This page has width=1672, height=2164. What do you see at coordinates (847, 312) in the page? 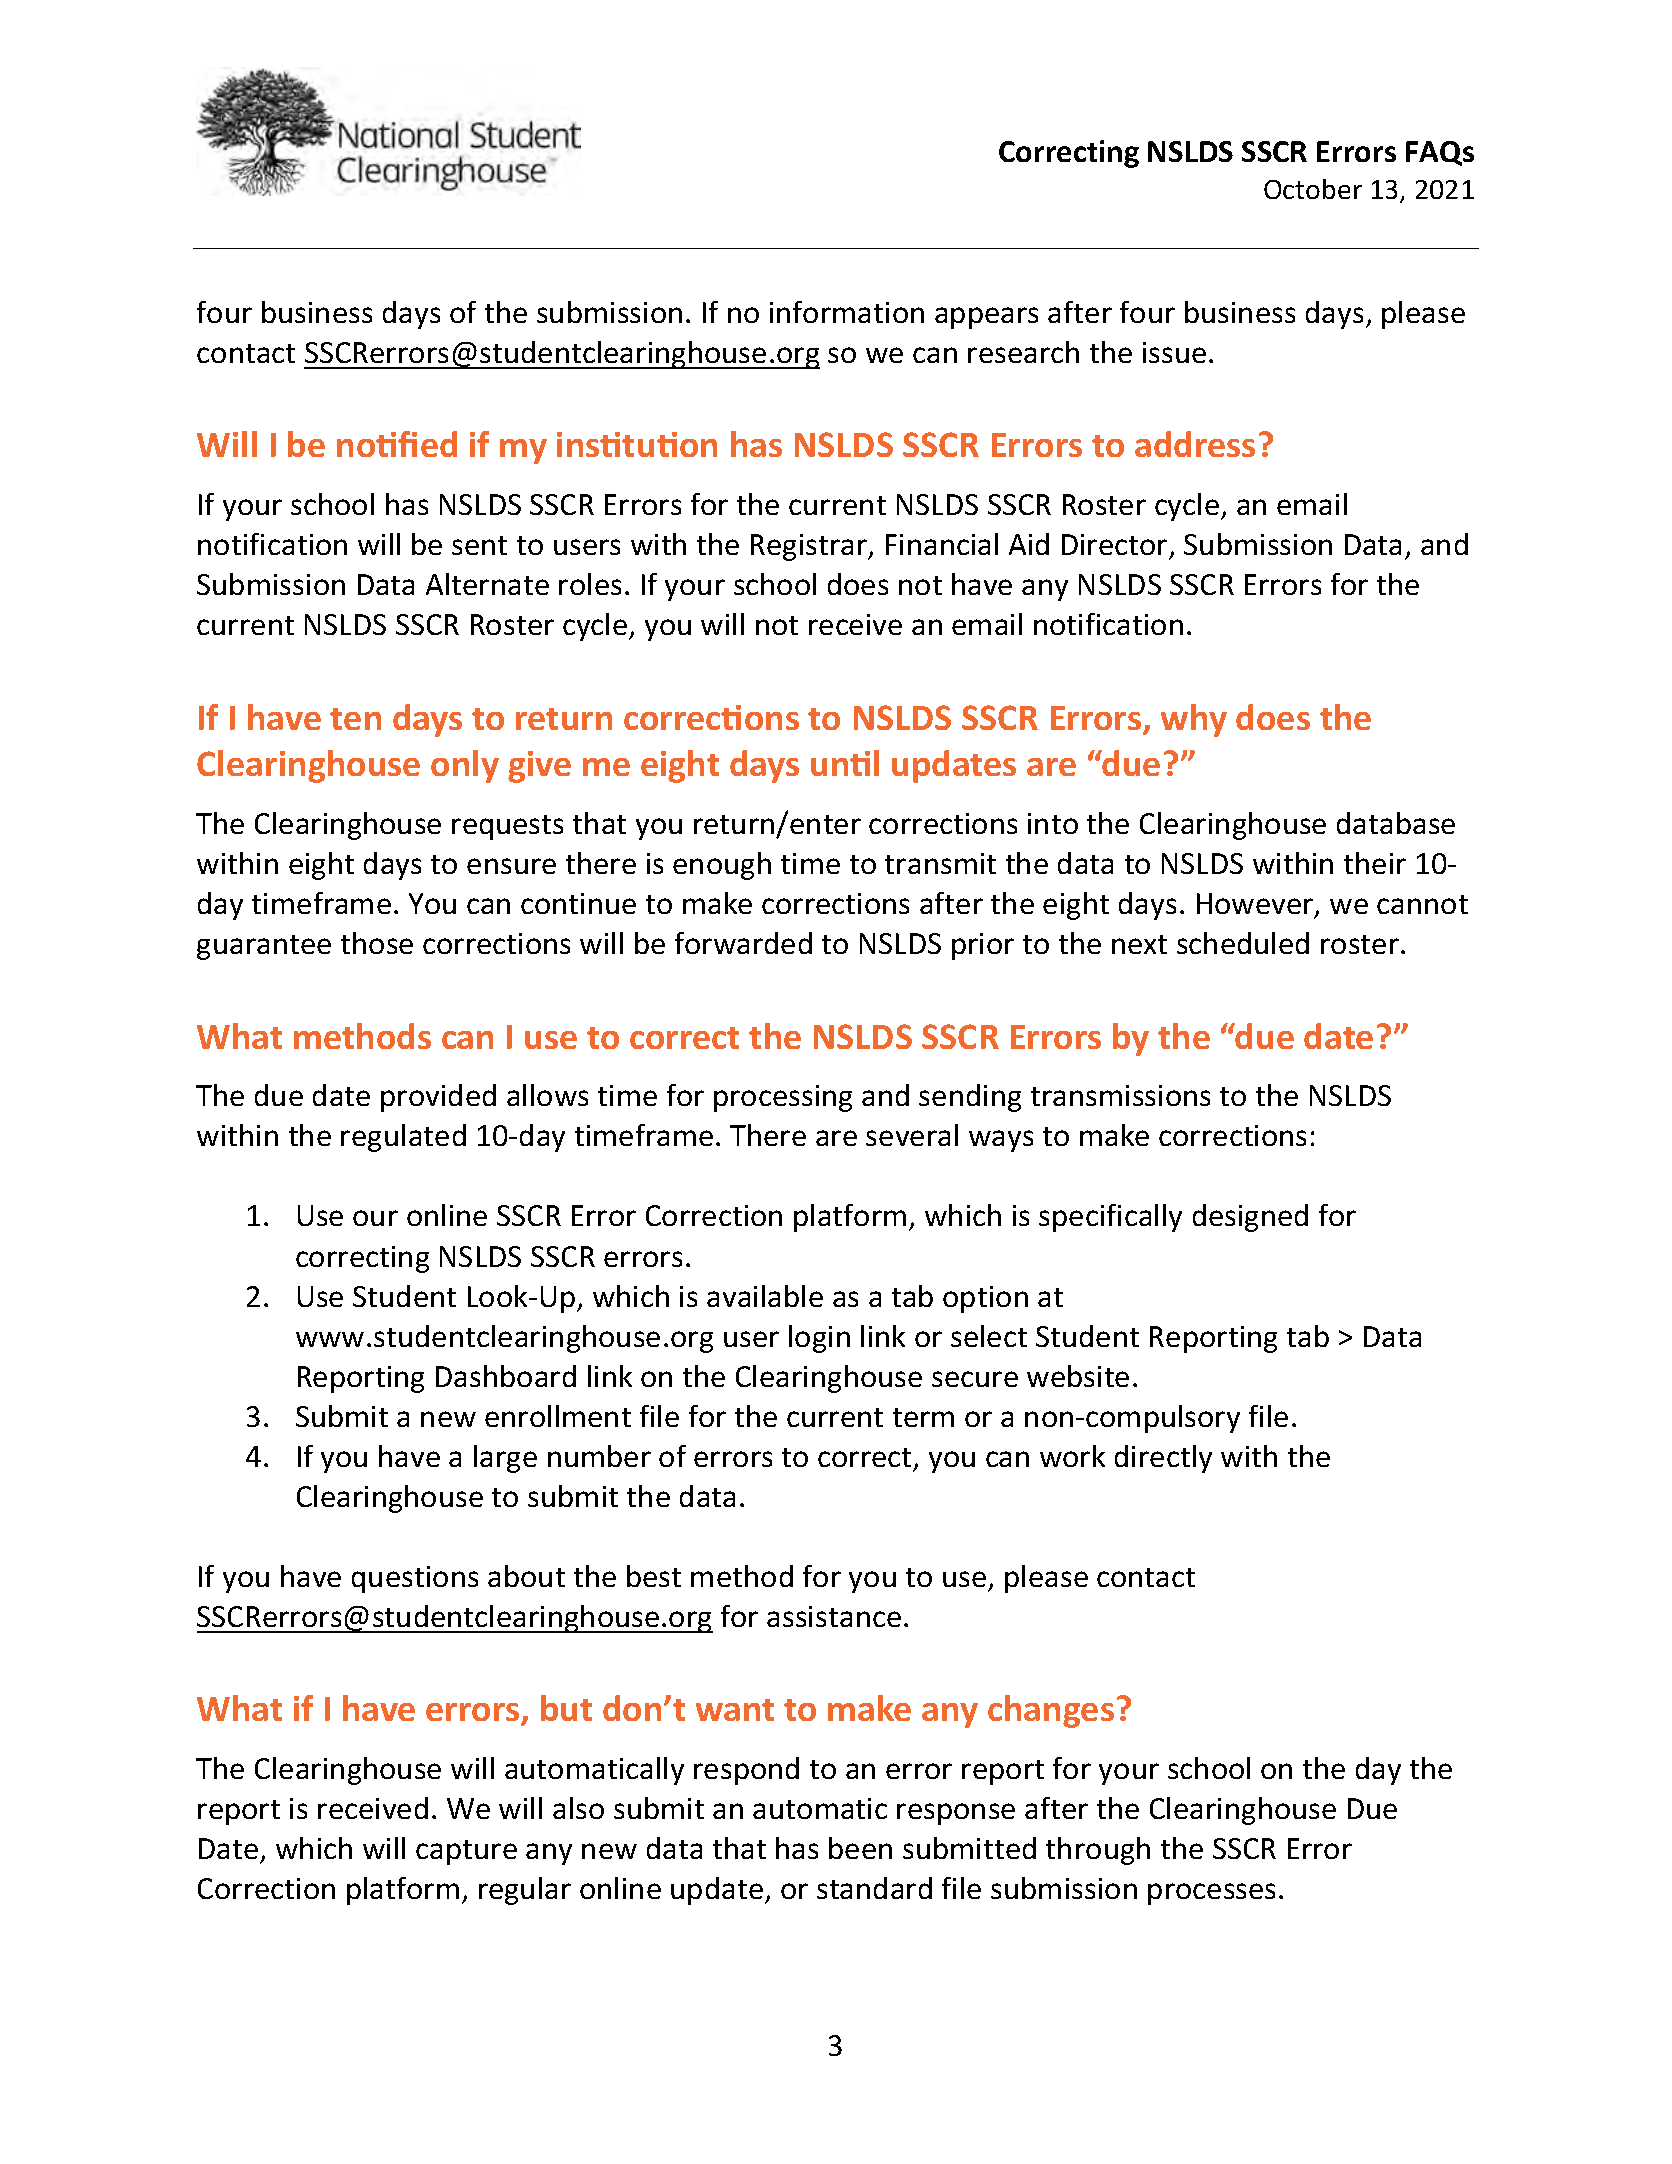
I see `information` at bounding box center [847, 312].
